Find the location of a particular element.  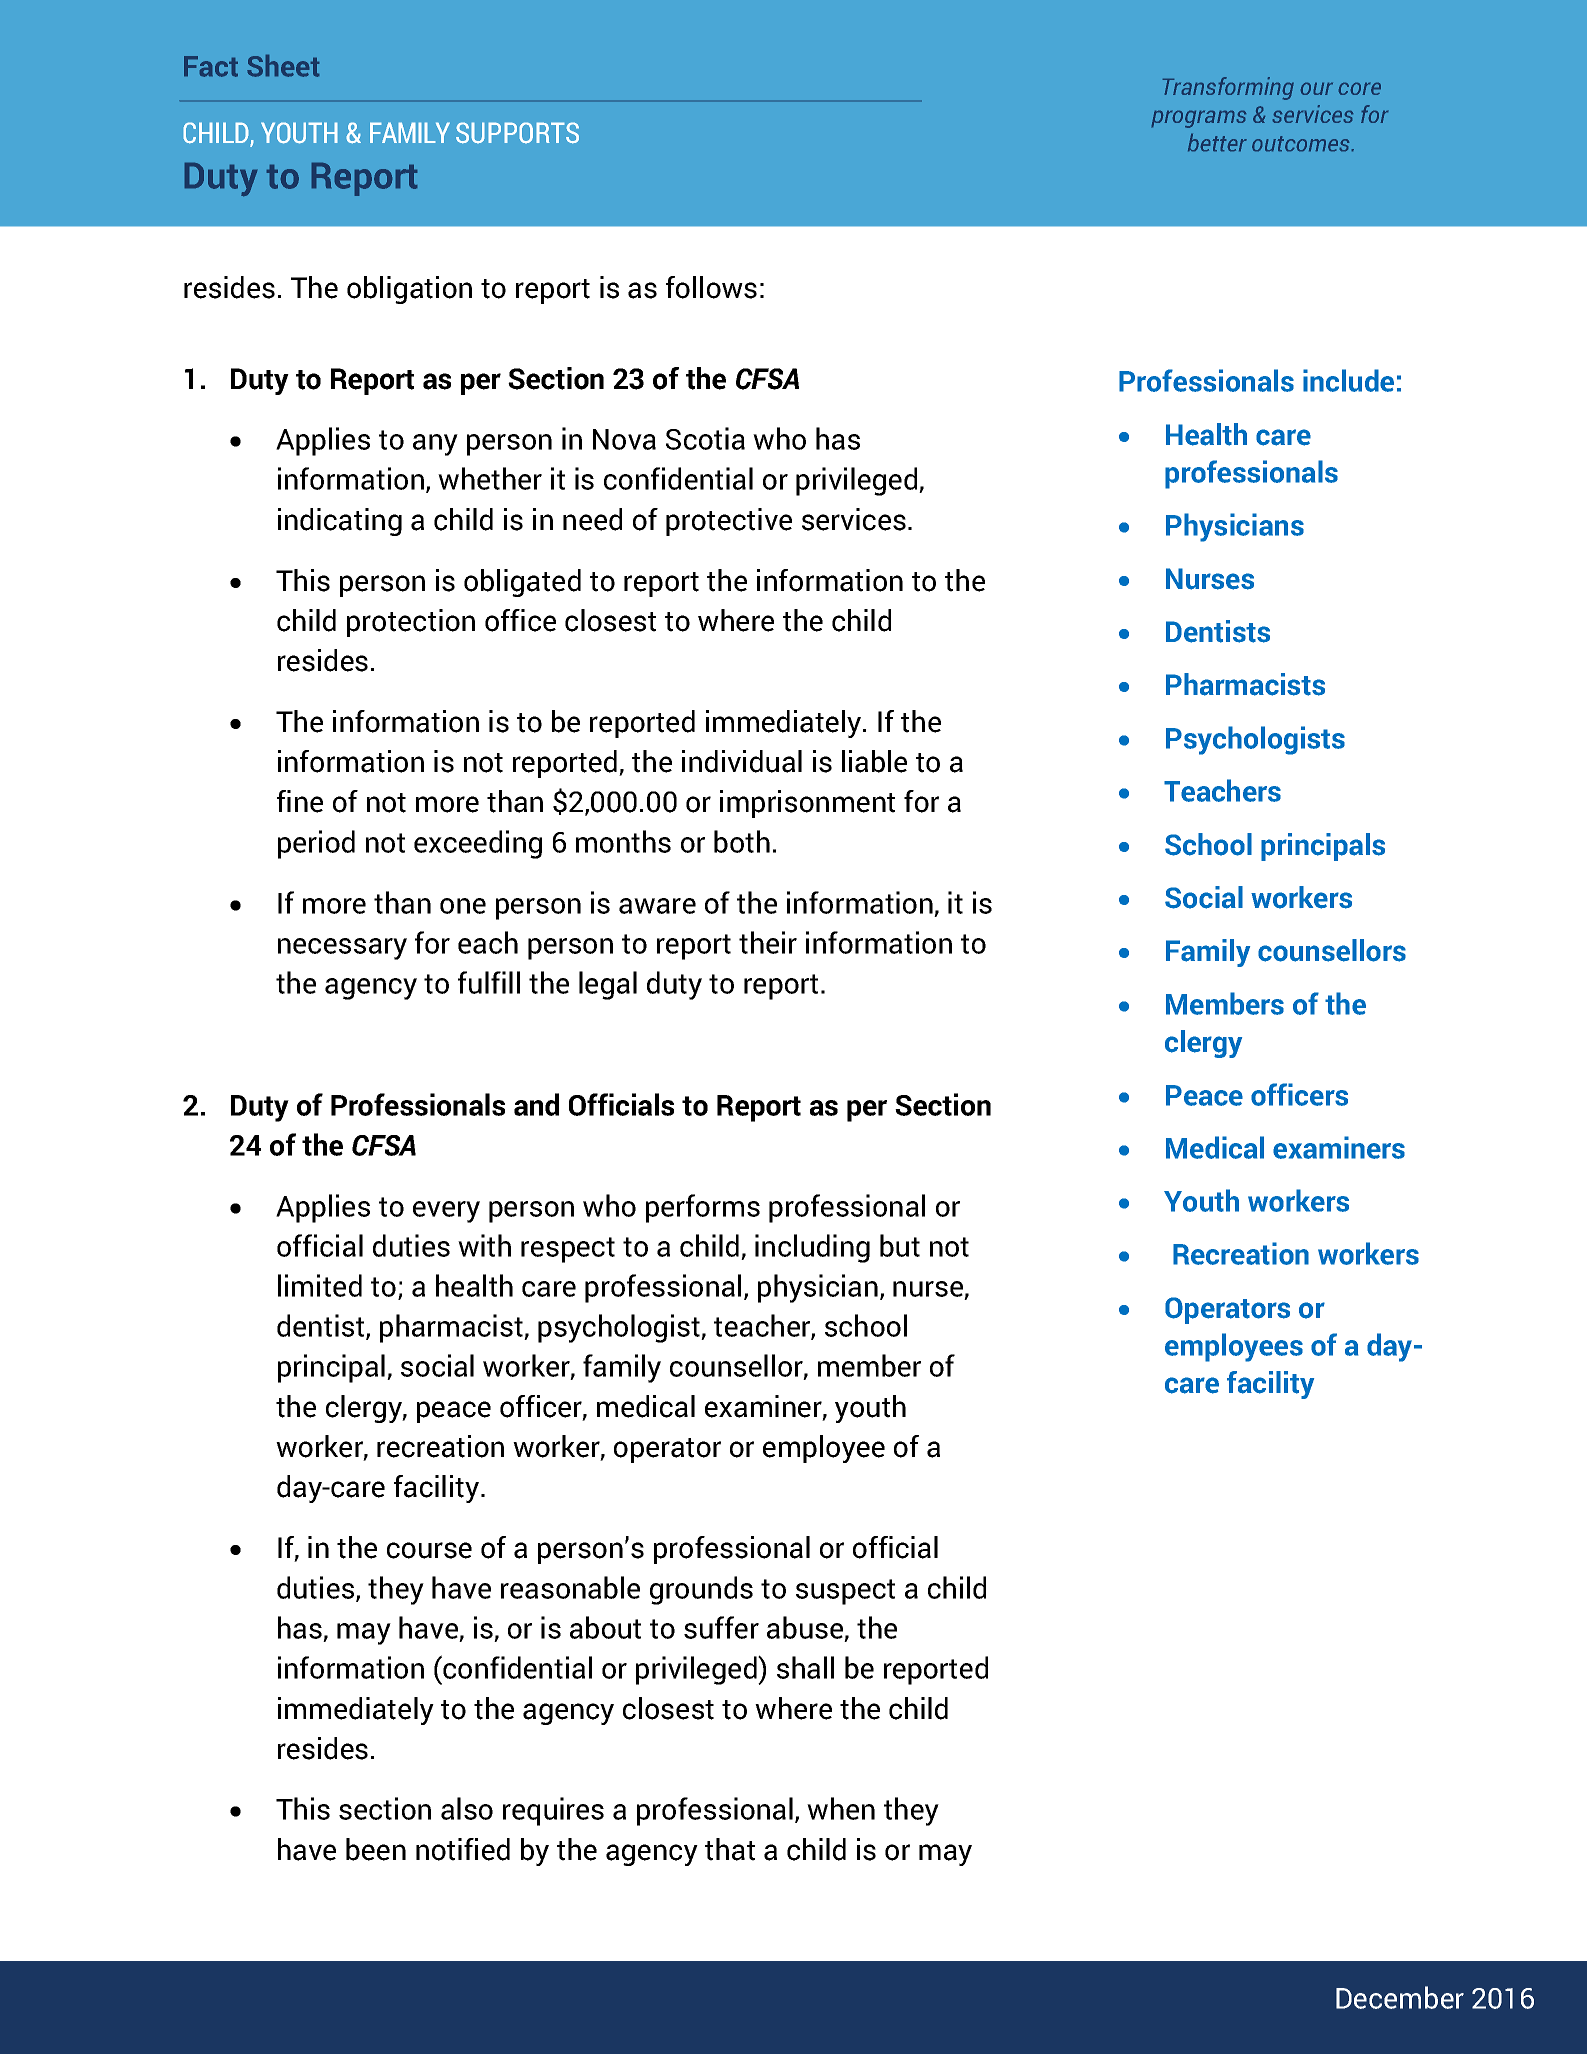

but is located at coordinates (900, 1245).
